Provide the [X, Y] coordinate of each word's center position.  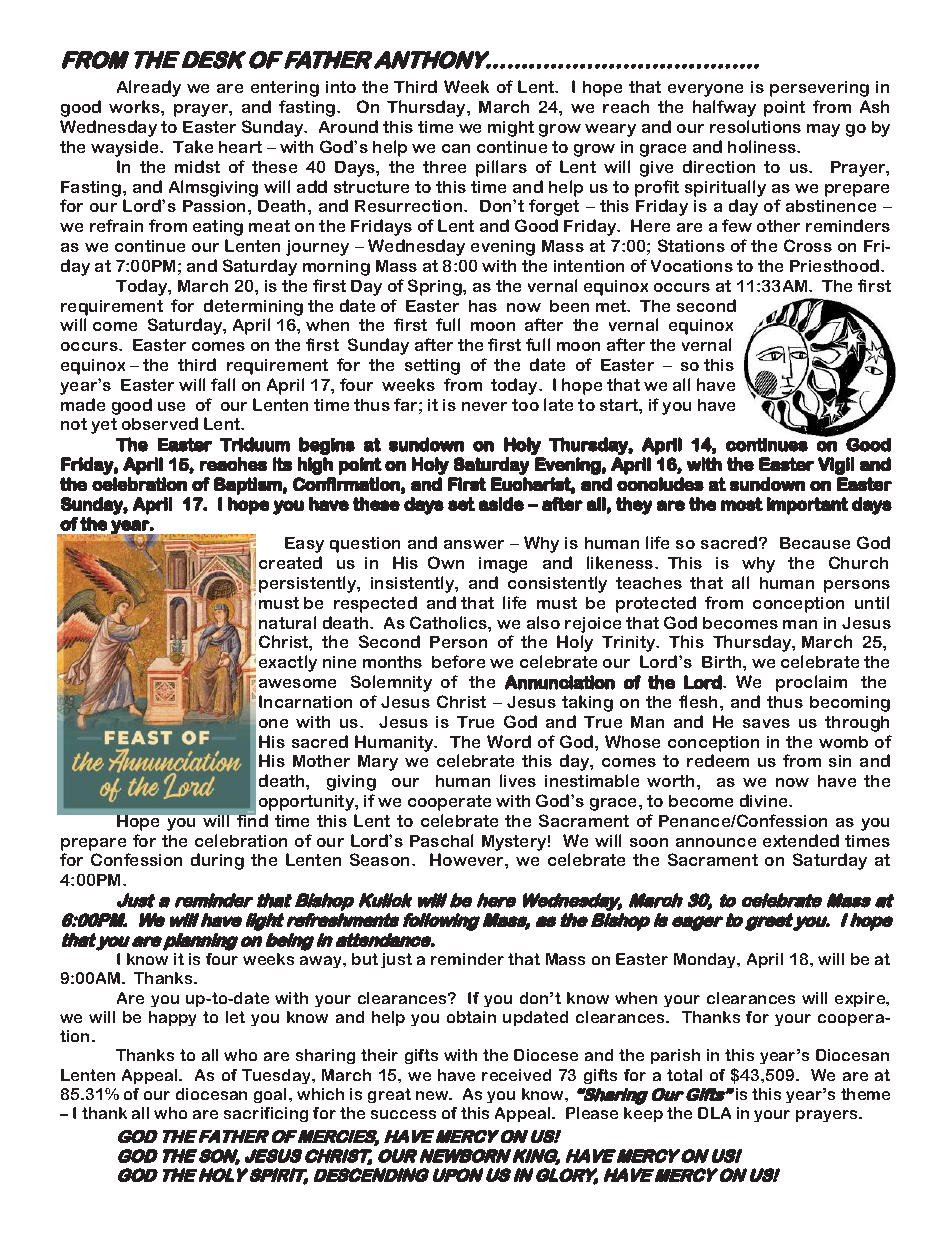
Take [193, 146]
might [511, 129]
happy [172, 1018]
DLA [714, 1113]
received [516, 1075]
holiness [763, 146]
